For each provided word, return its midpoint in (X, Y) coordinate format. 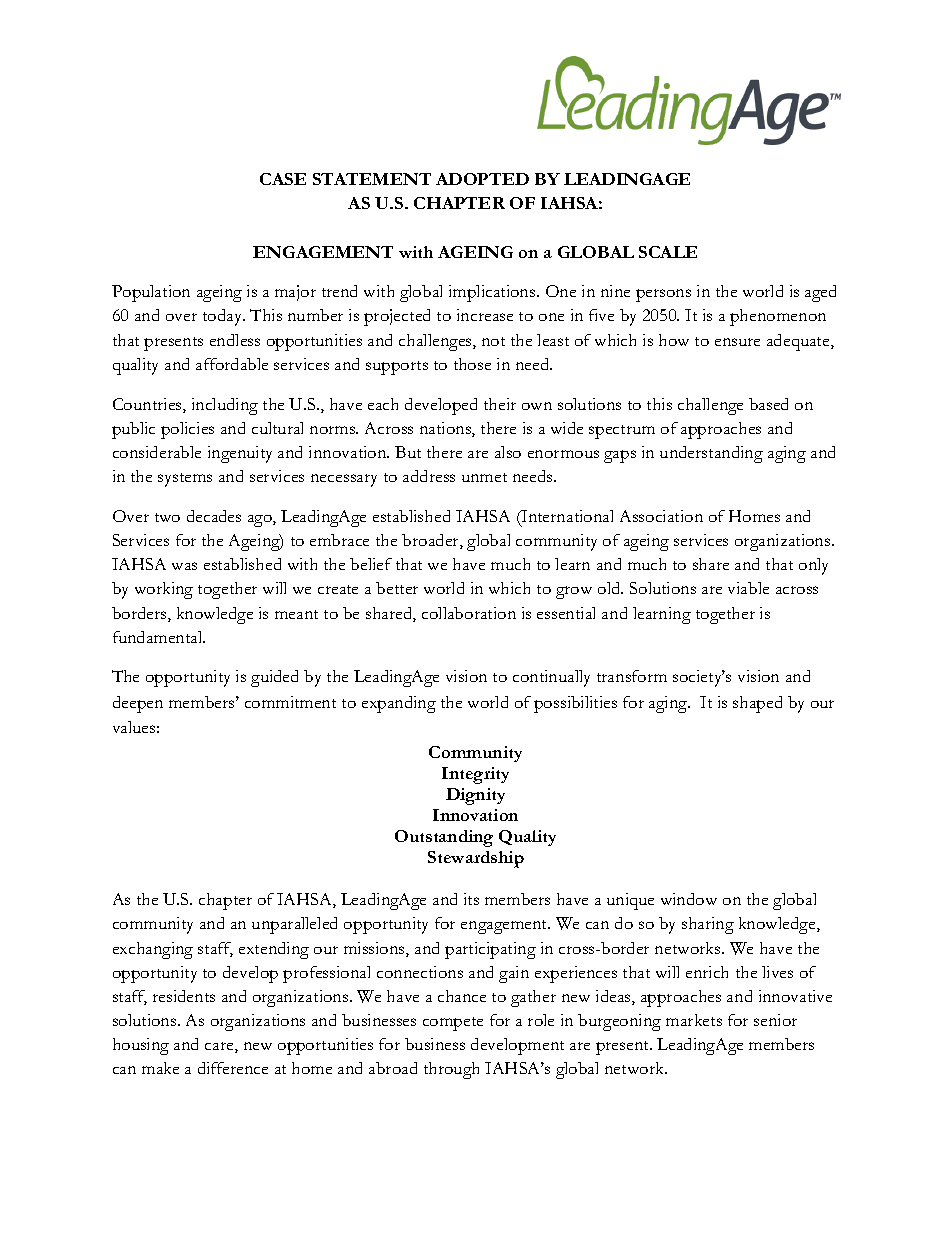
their (500, 404)
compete (453, 1024)
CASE (283, 179)
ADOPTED (482, 179)
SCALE (668, 252)
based (768, 404)
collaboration (469, 613)
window (689, 899)
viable (748, 588)
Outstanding (444, 838)
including (225, 406)
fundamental (159, 637)
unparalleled (294, 925)
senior (775, 1020)
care (220, 1047)
